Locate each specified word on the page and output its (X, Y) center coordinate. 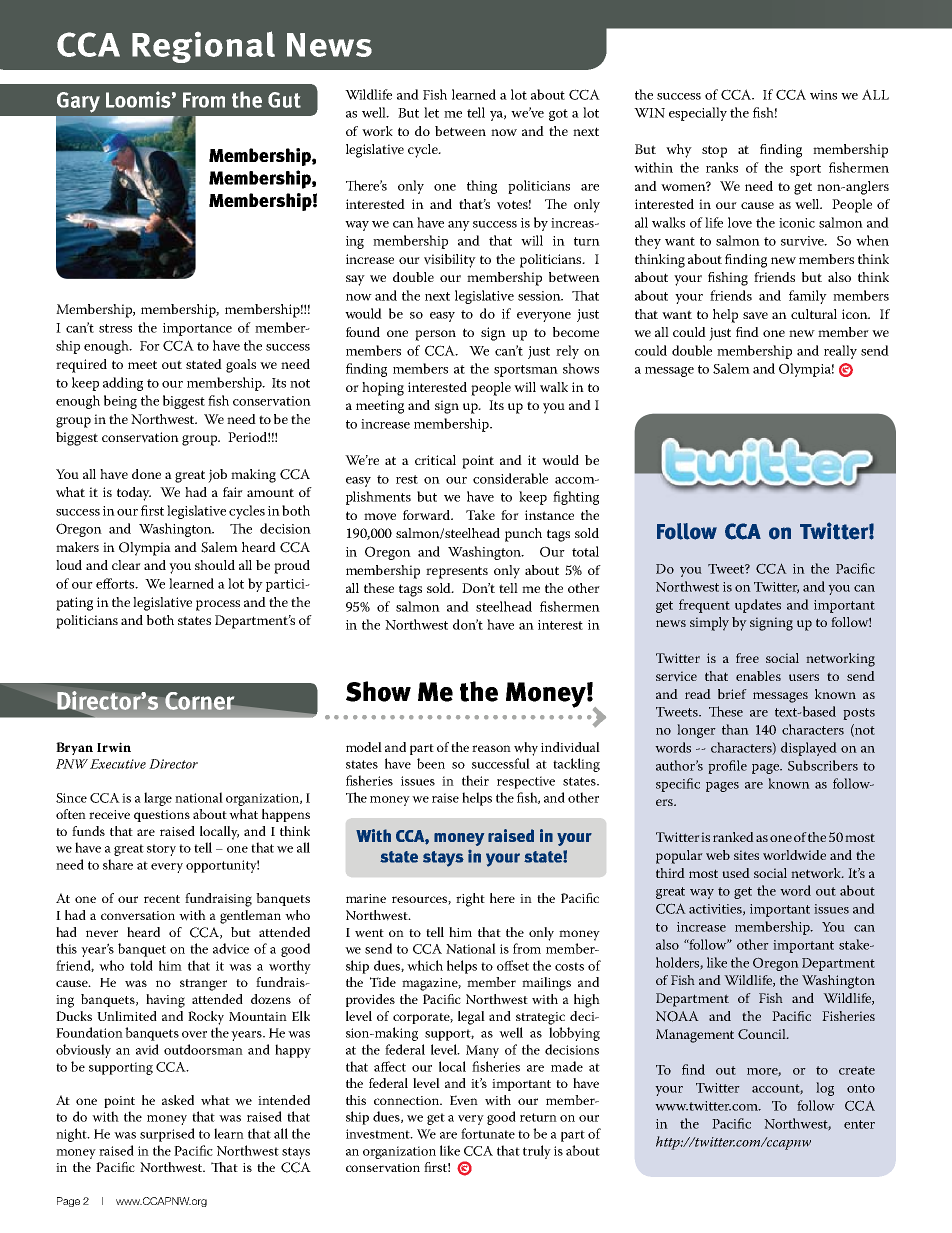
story (161, 850)
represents (457, 572)
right (470, 900)
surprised (167, 1135)
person (435, 335)
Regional (203, 47)
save (755, 316)
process (218, 605)
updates (758, 606)
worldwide (794, 855)
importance (197, 329)
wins (823, 95)
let (431, 112)
